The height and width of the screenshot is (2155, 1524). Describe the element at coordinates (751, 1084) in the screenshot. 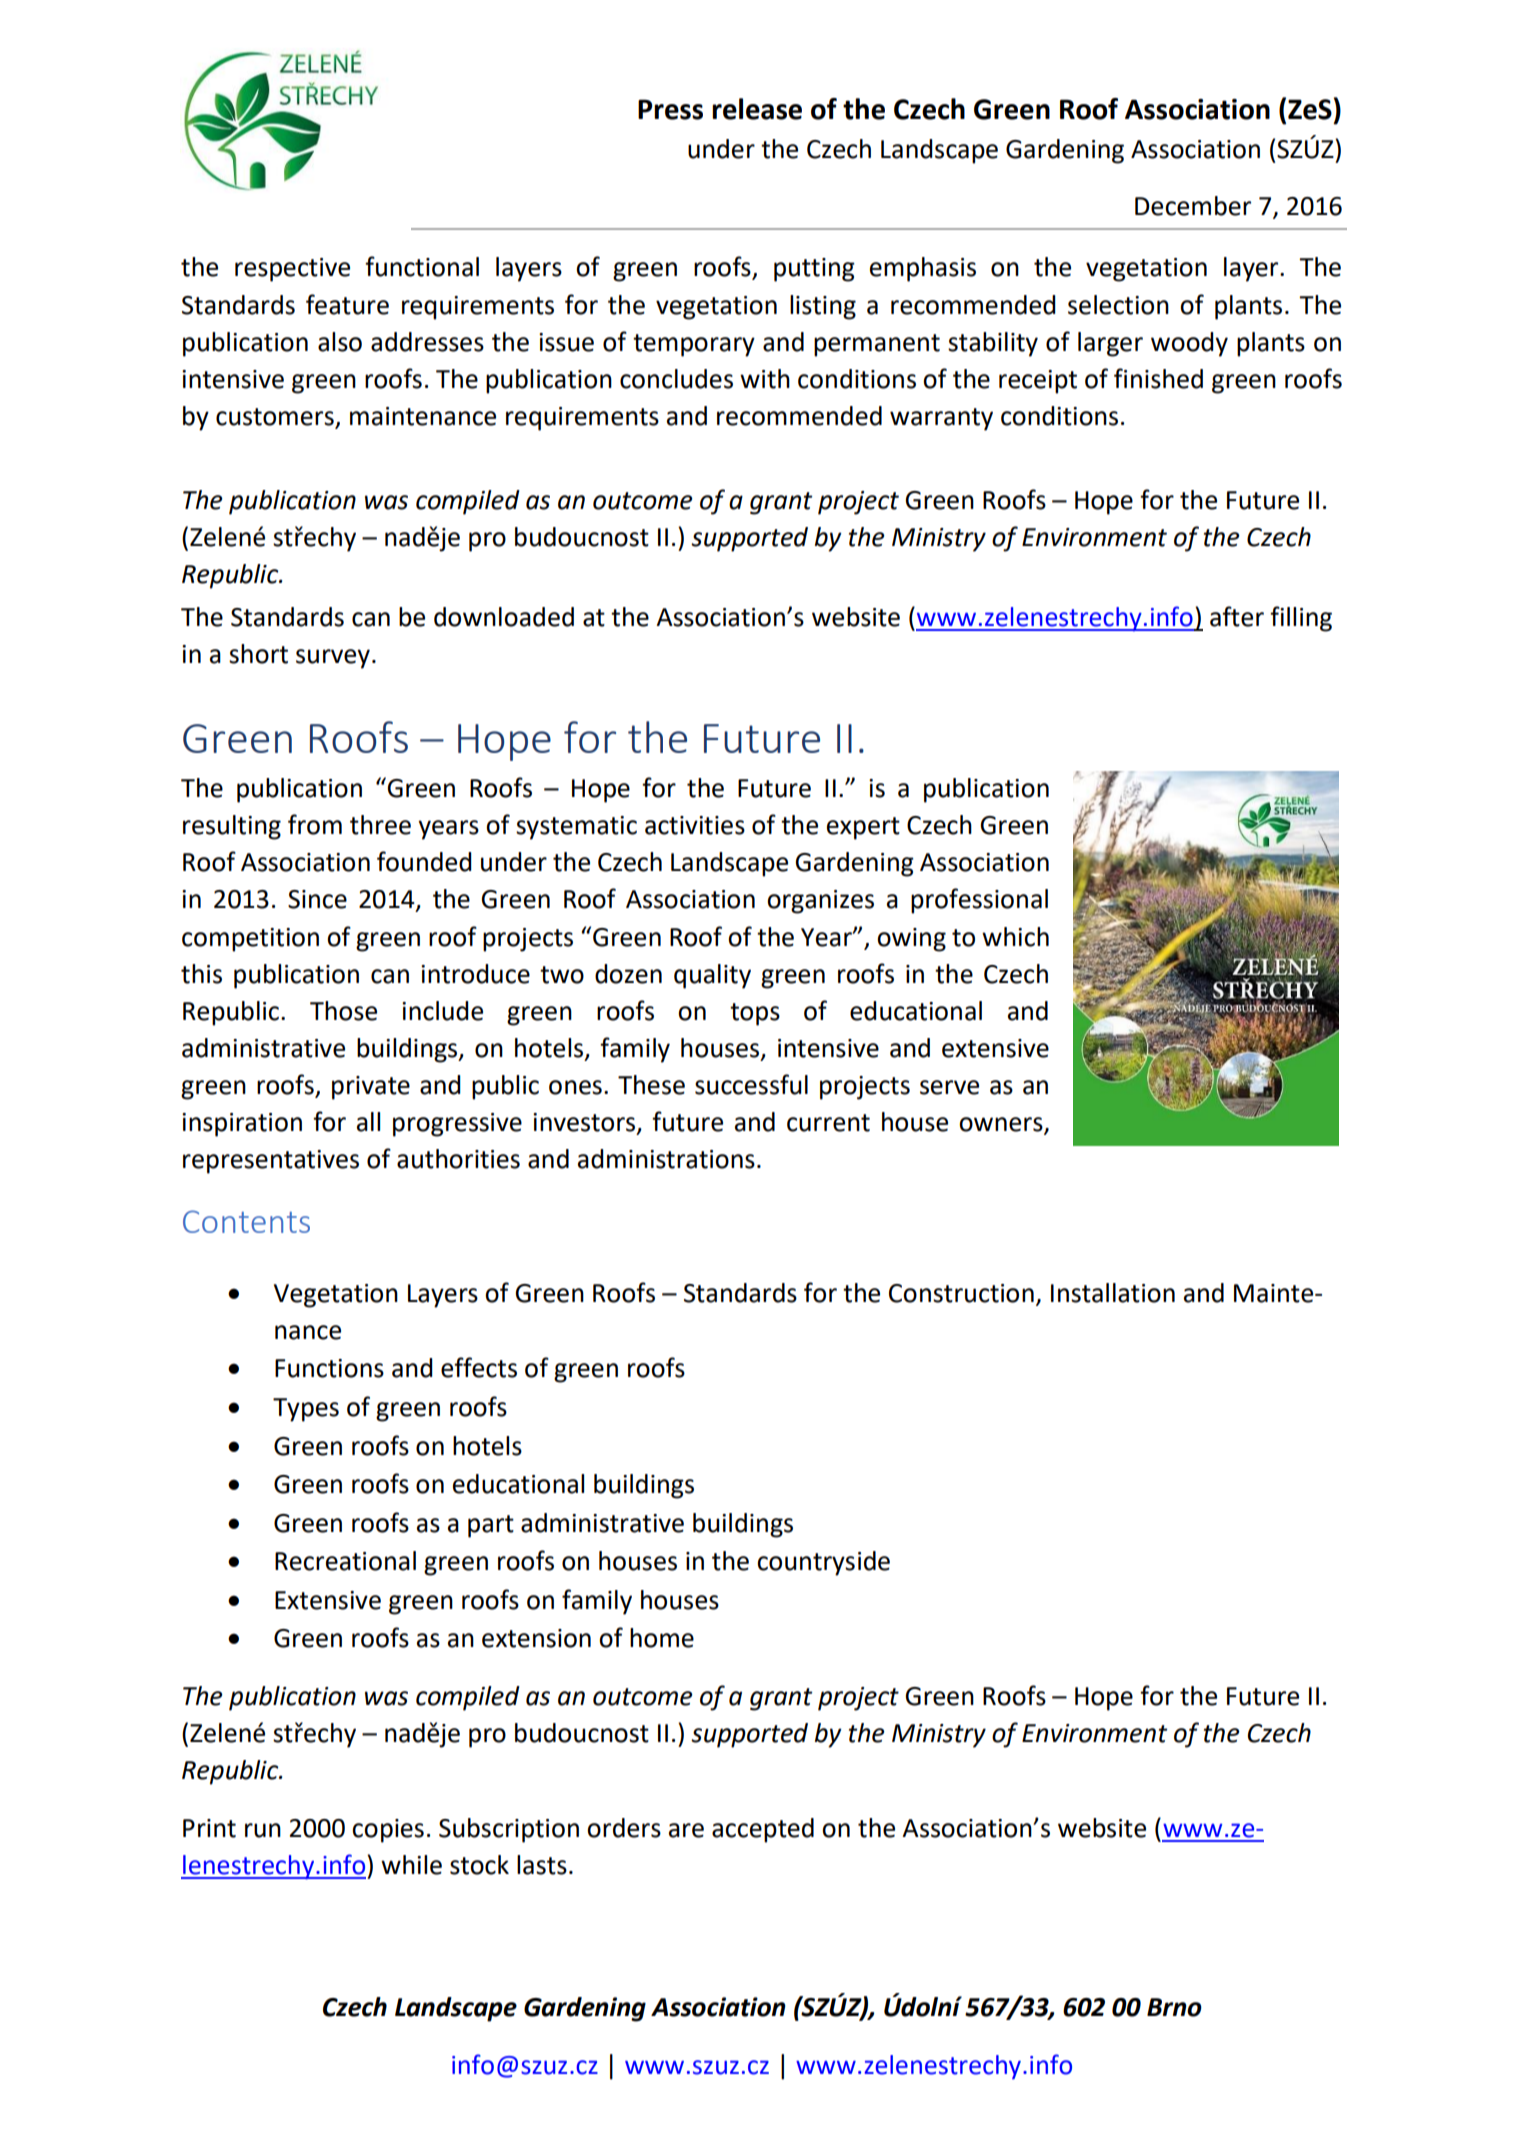

I see `successful` at that location.
